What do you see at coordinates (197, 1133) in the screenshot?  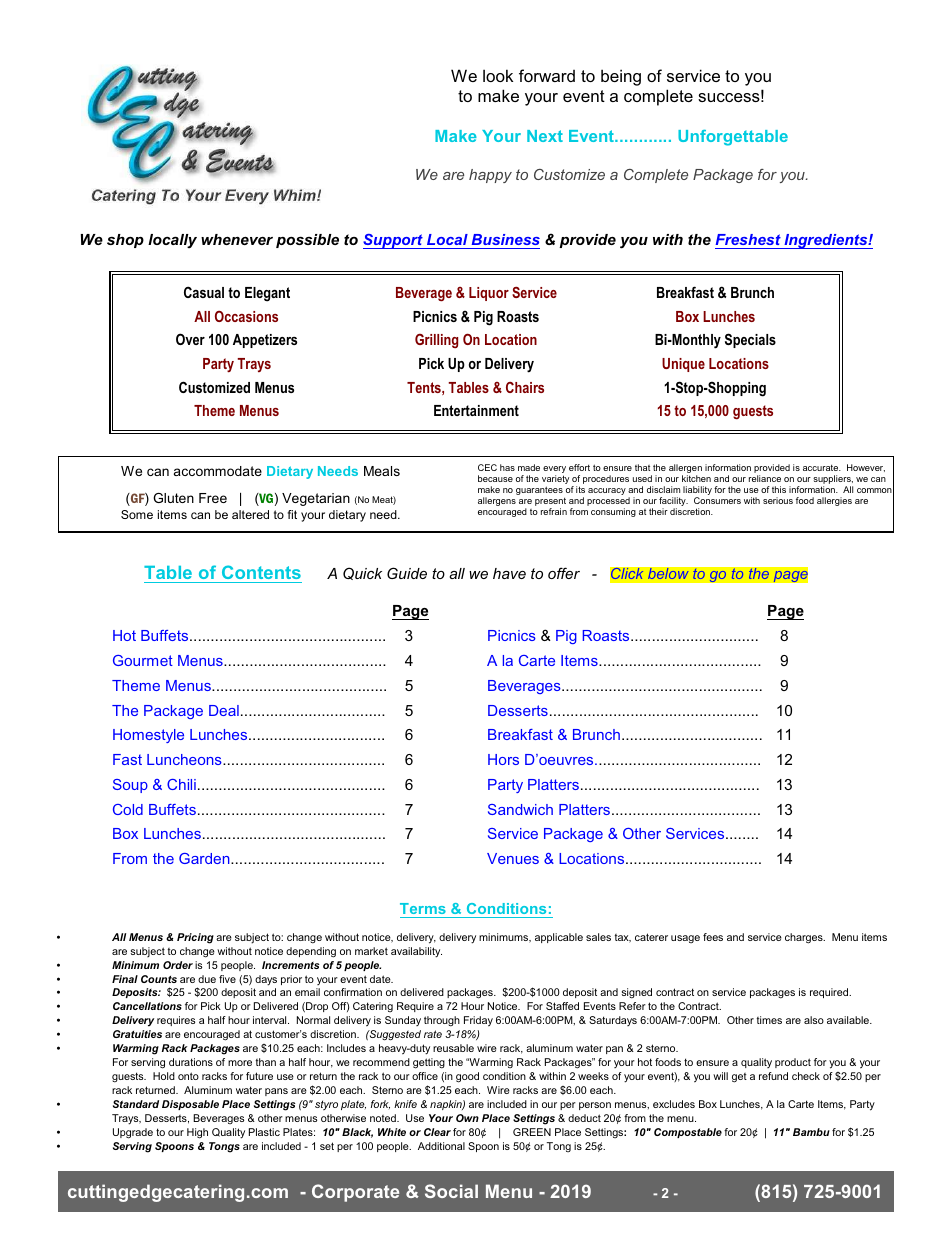 I see `High` at bounding box center [197, 1133].
